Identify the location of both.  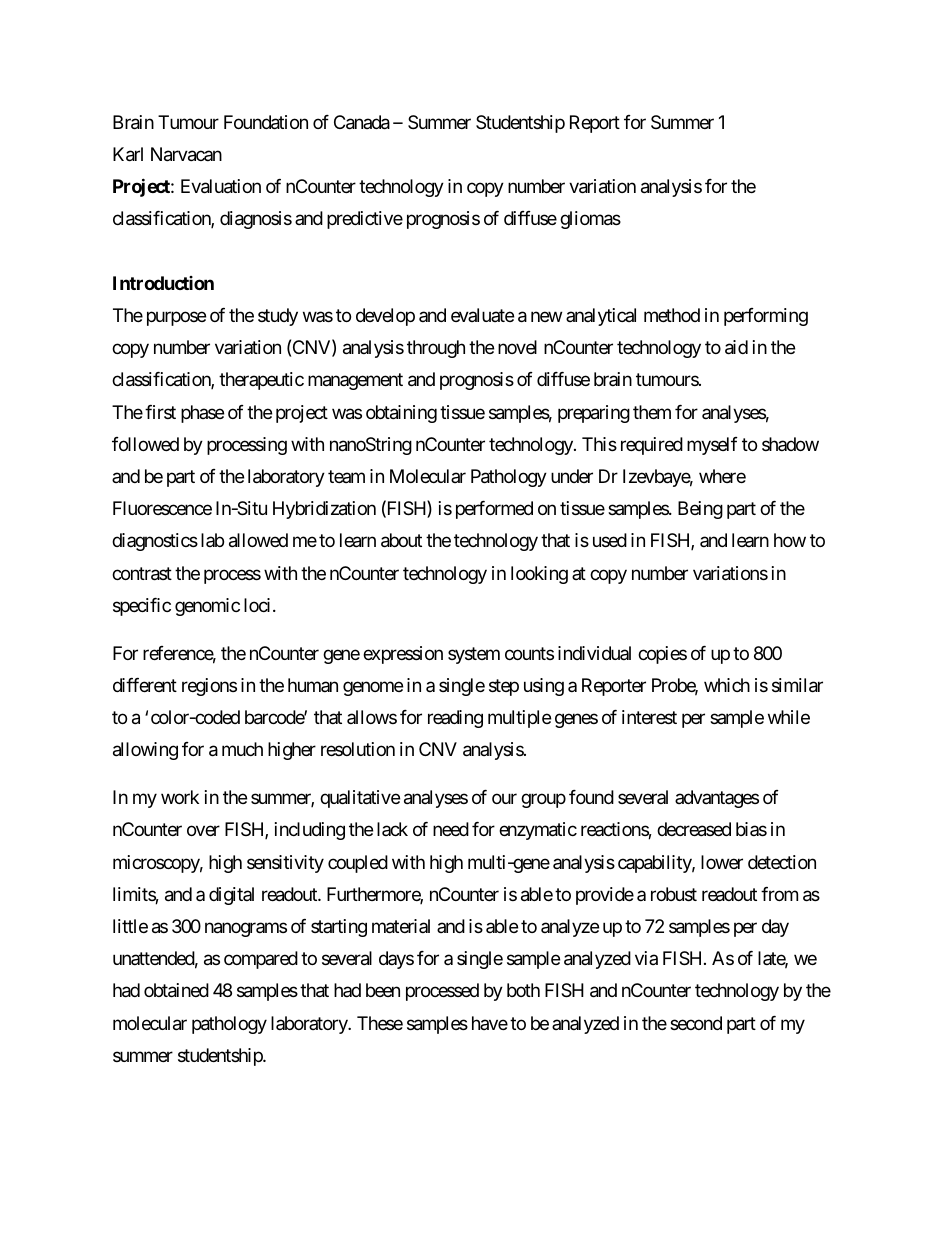
(523, 990).
